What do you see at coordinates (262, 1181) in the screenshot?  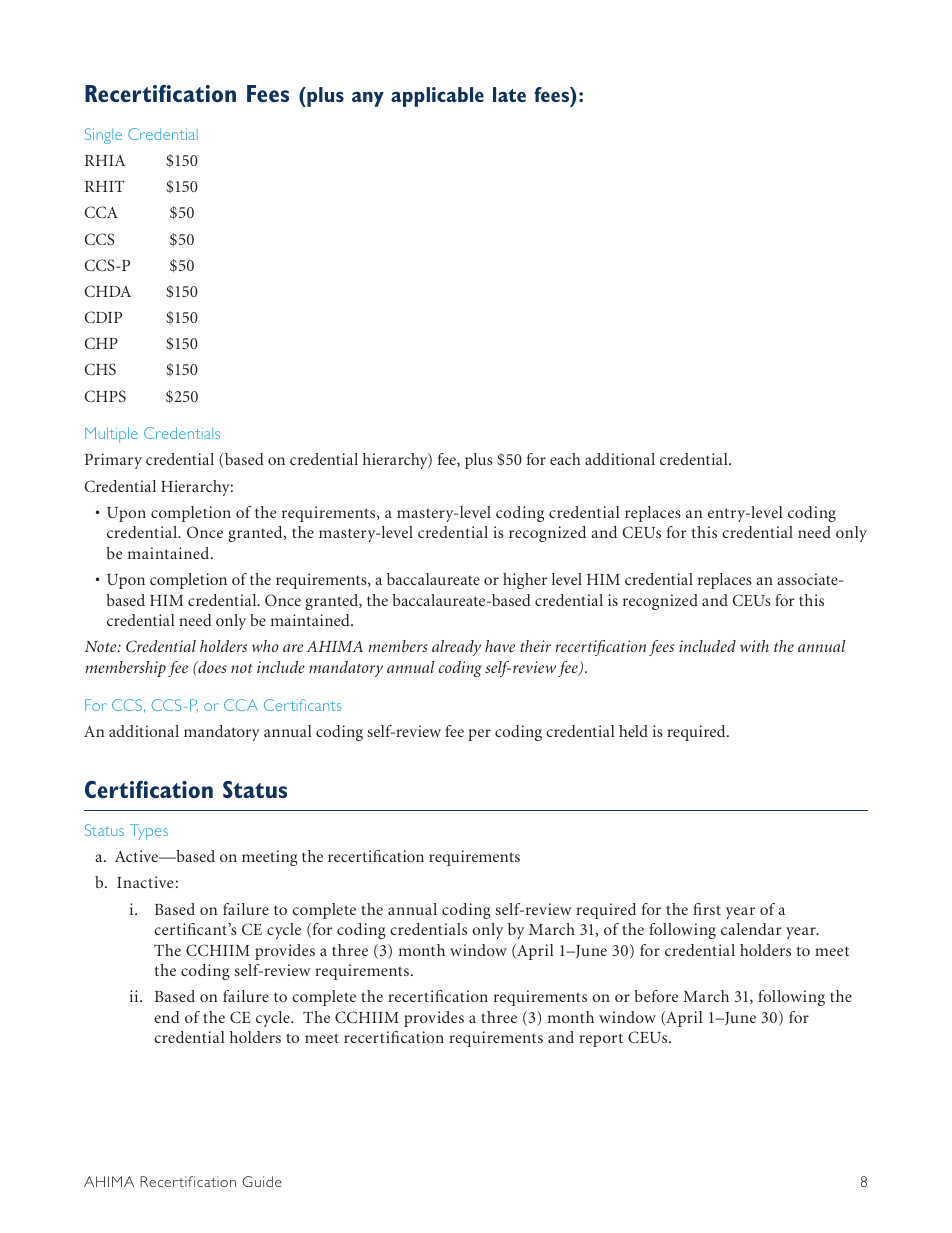 I see `Guide` at bounding box center [262, 1181].
